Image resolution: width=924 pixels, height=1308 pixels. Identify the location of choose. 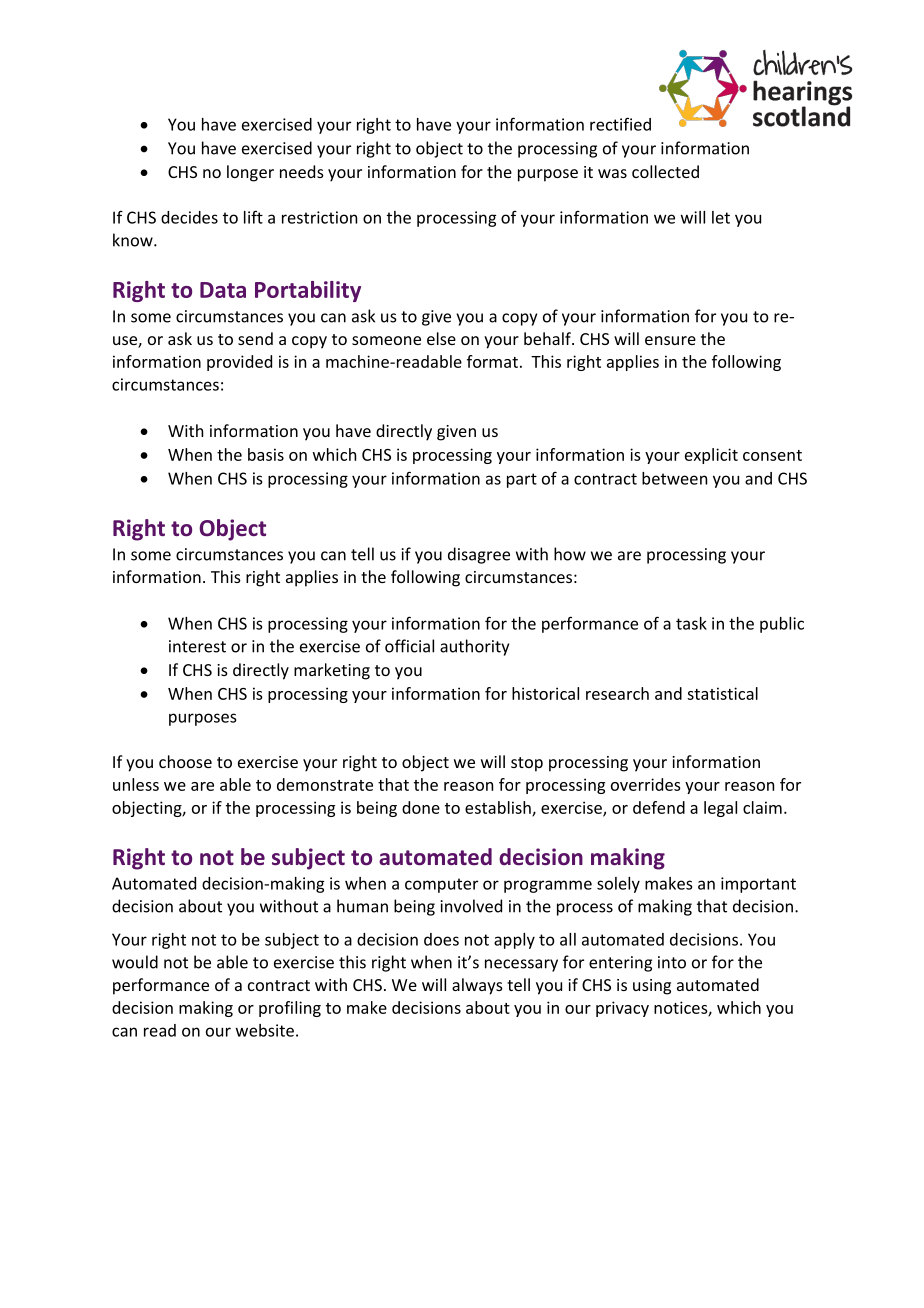
(185, 761).
